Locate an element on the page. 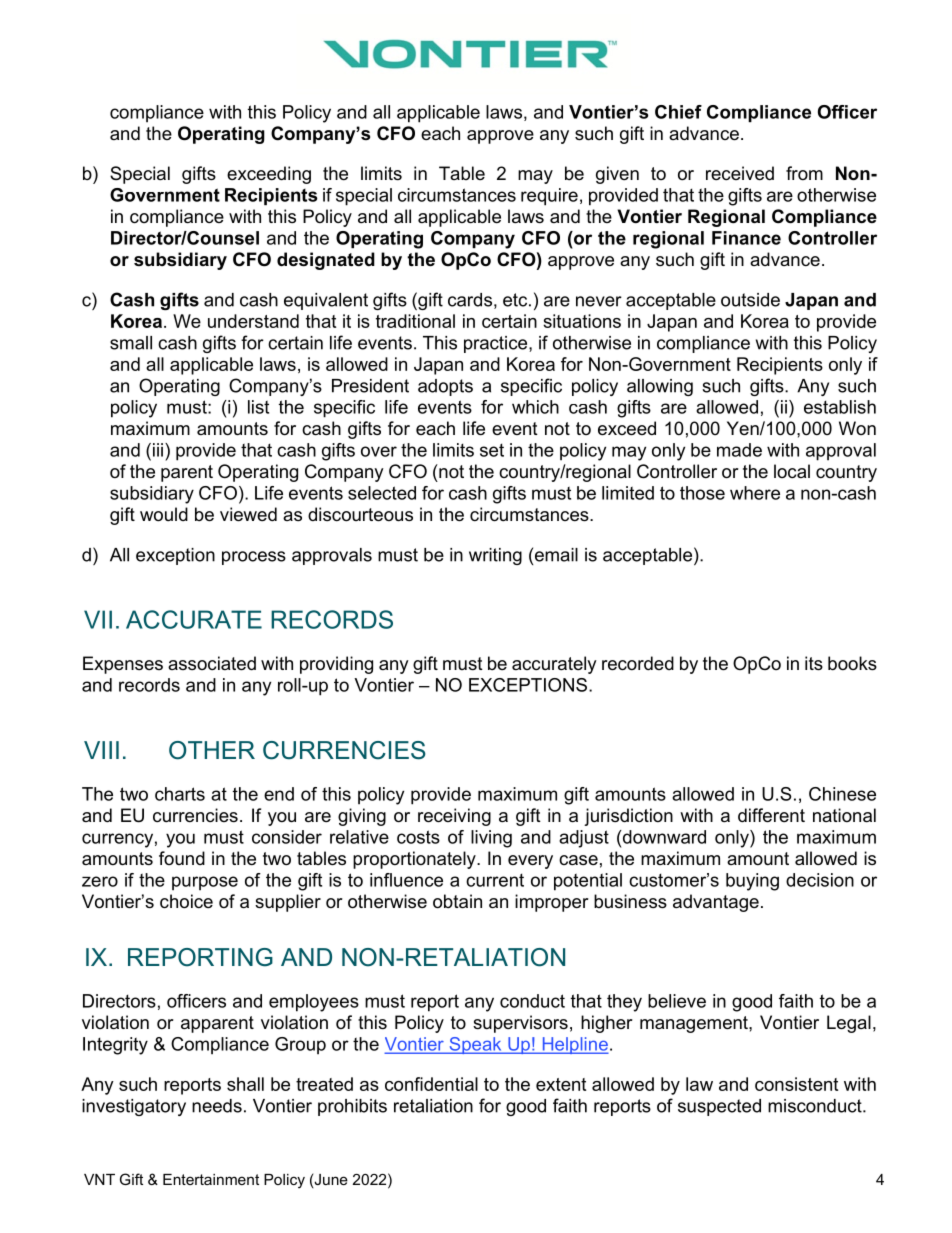 Image resolution: width=952 pixels, height=1233 pixels. suspected is located at coordinates (719, 1107).
